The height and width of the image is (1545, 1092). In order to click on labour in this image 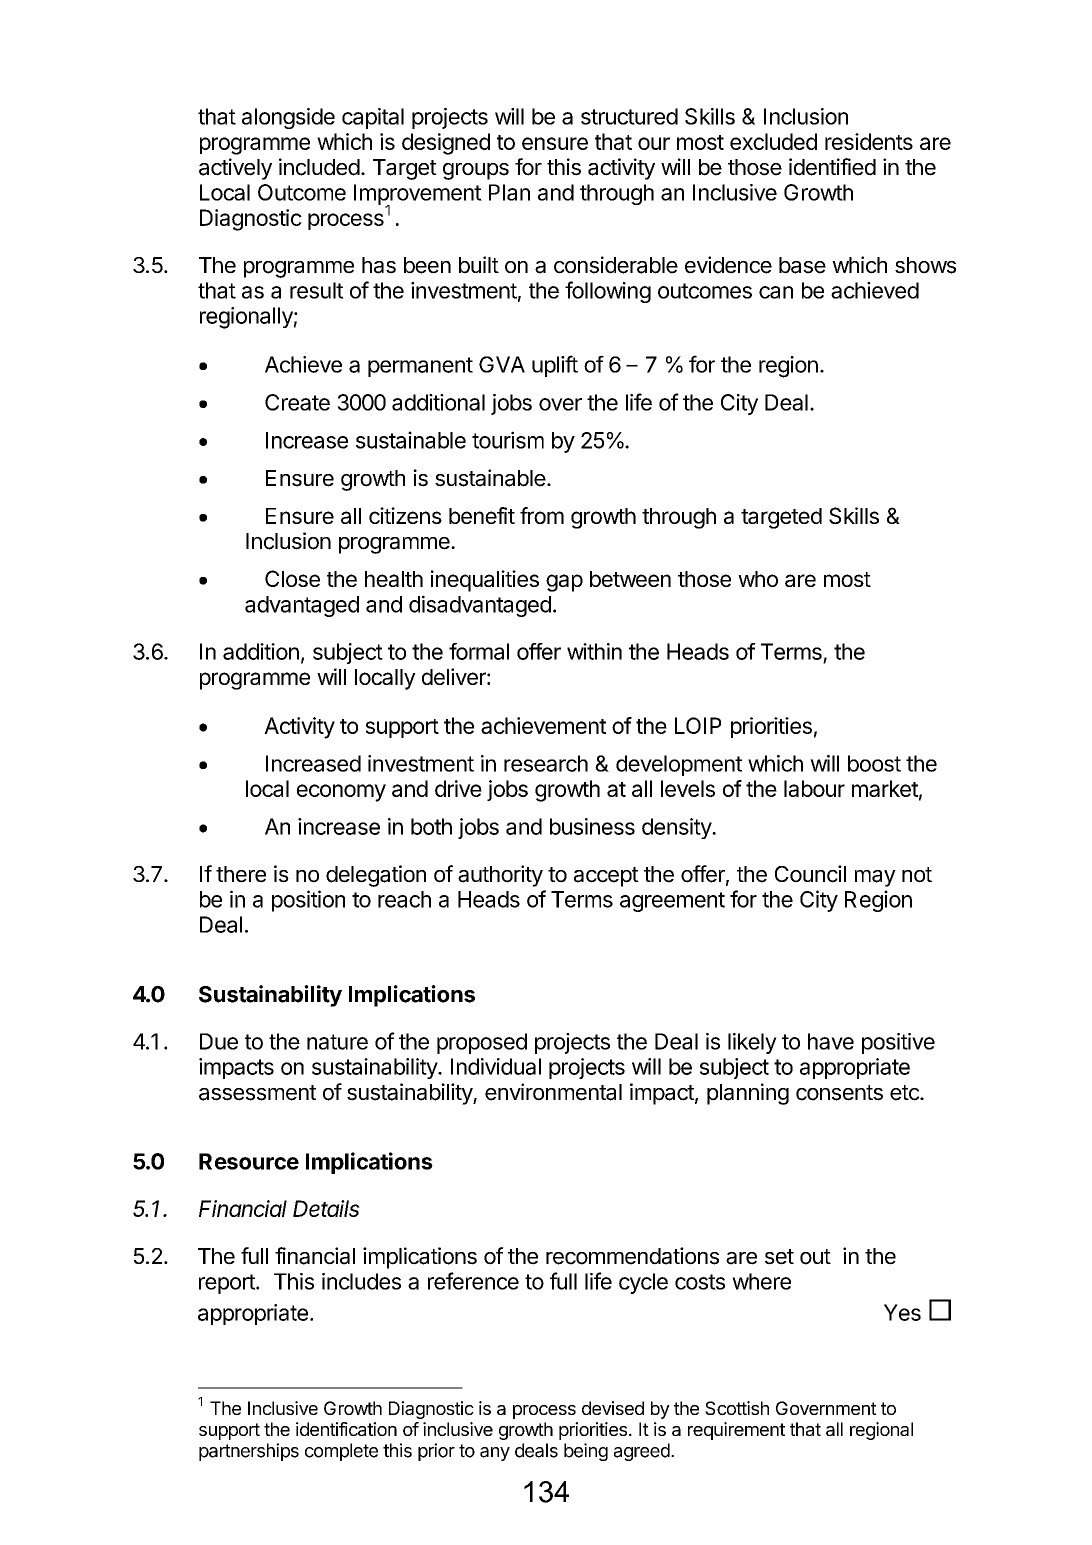, I will do `click(814, 788)`.
